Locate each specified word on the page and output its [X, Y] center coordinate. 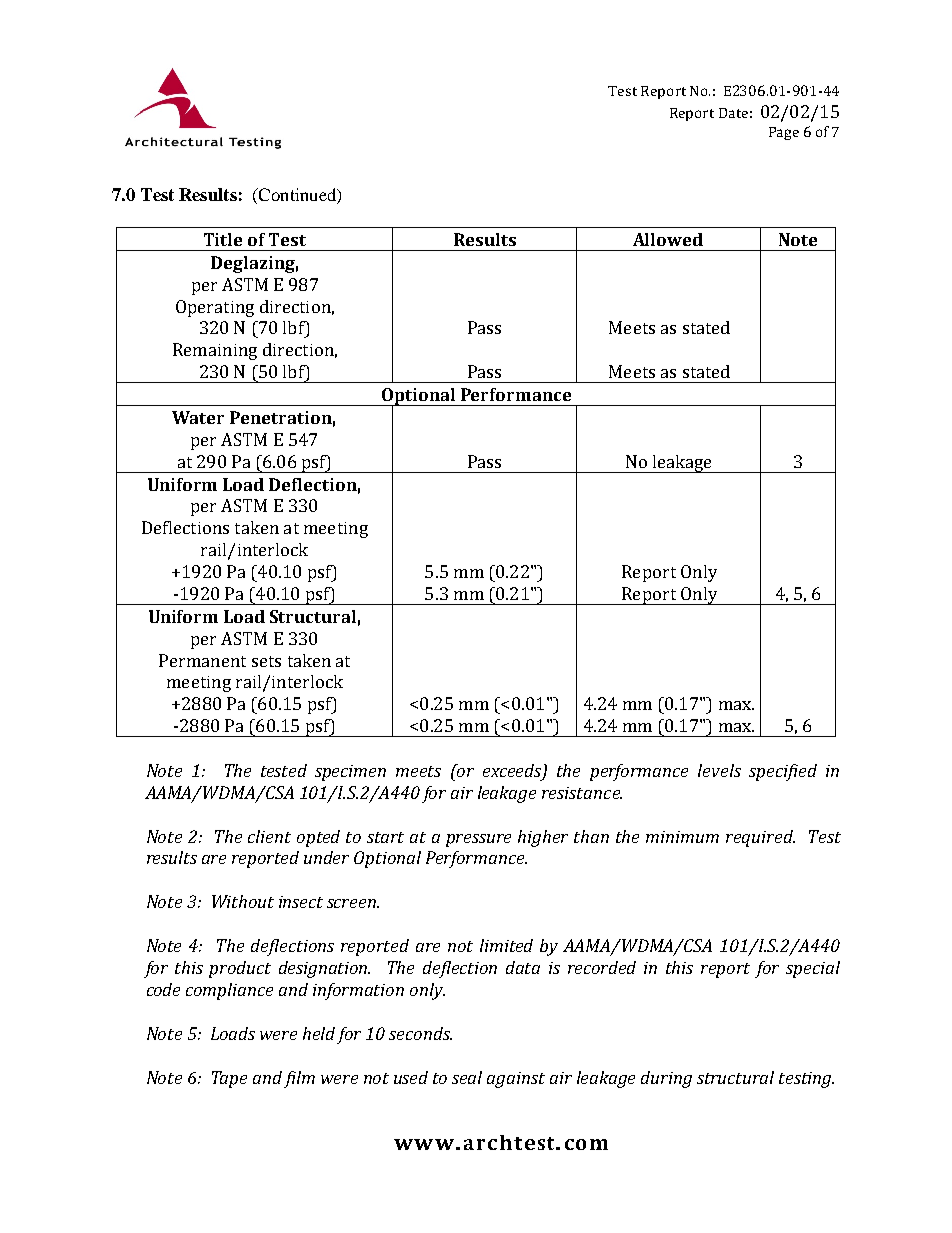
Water [198, 417]
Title [223, 239]
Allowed [668, 239]
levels [719, 770]
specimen [350, 773]
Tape [229, 1079]
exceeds [513, 771]
